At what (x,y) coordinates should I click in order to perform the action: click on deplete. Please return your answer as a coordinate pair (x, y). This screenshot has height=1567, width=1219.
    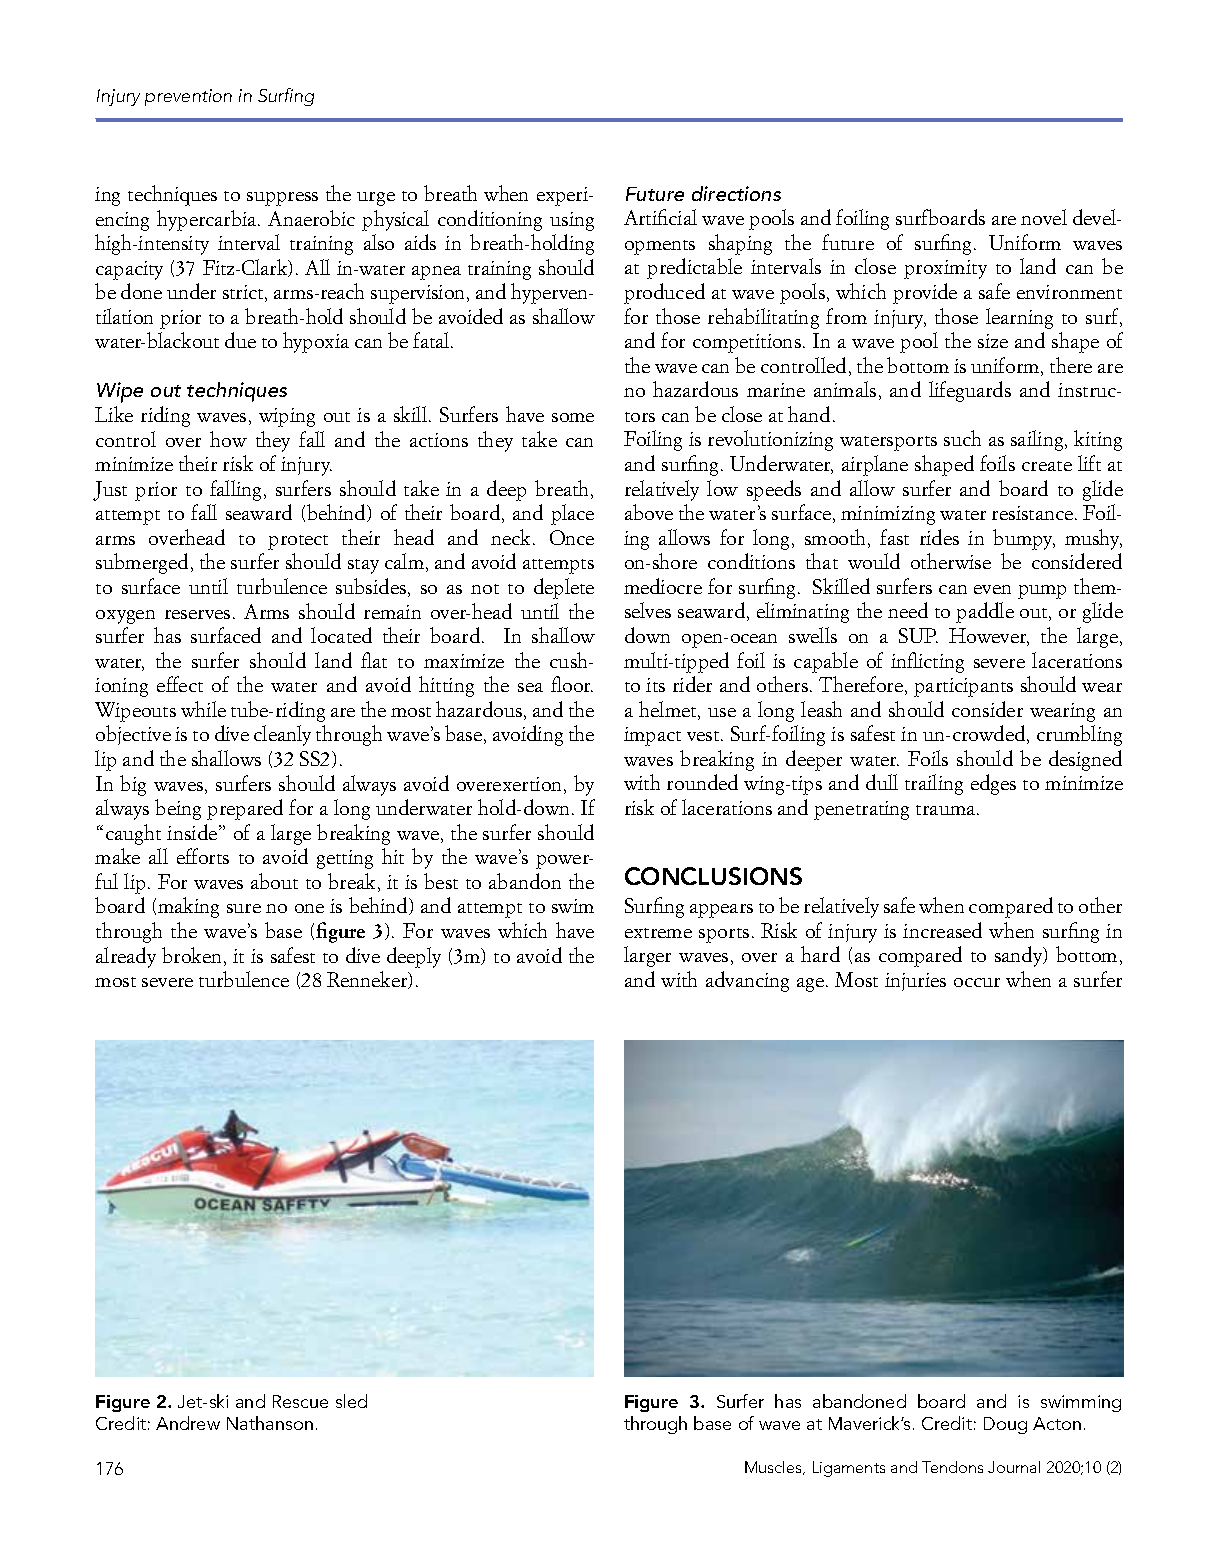
    Looking at the image, I should click on (564, 588).
